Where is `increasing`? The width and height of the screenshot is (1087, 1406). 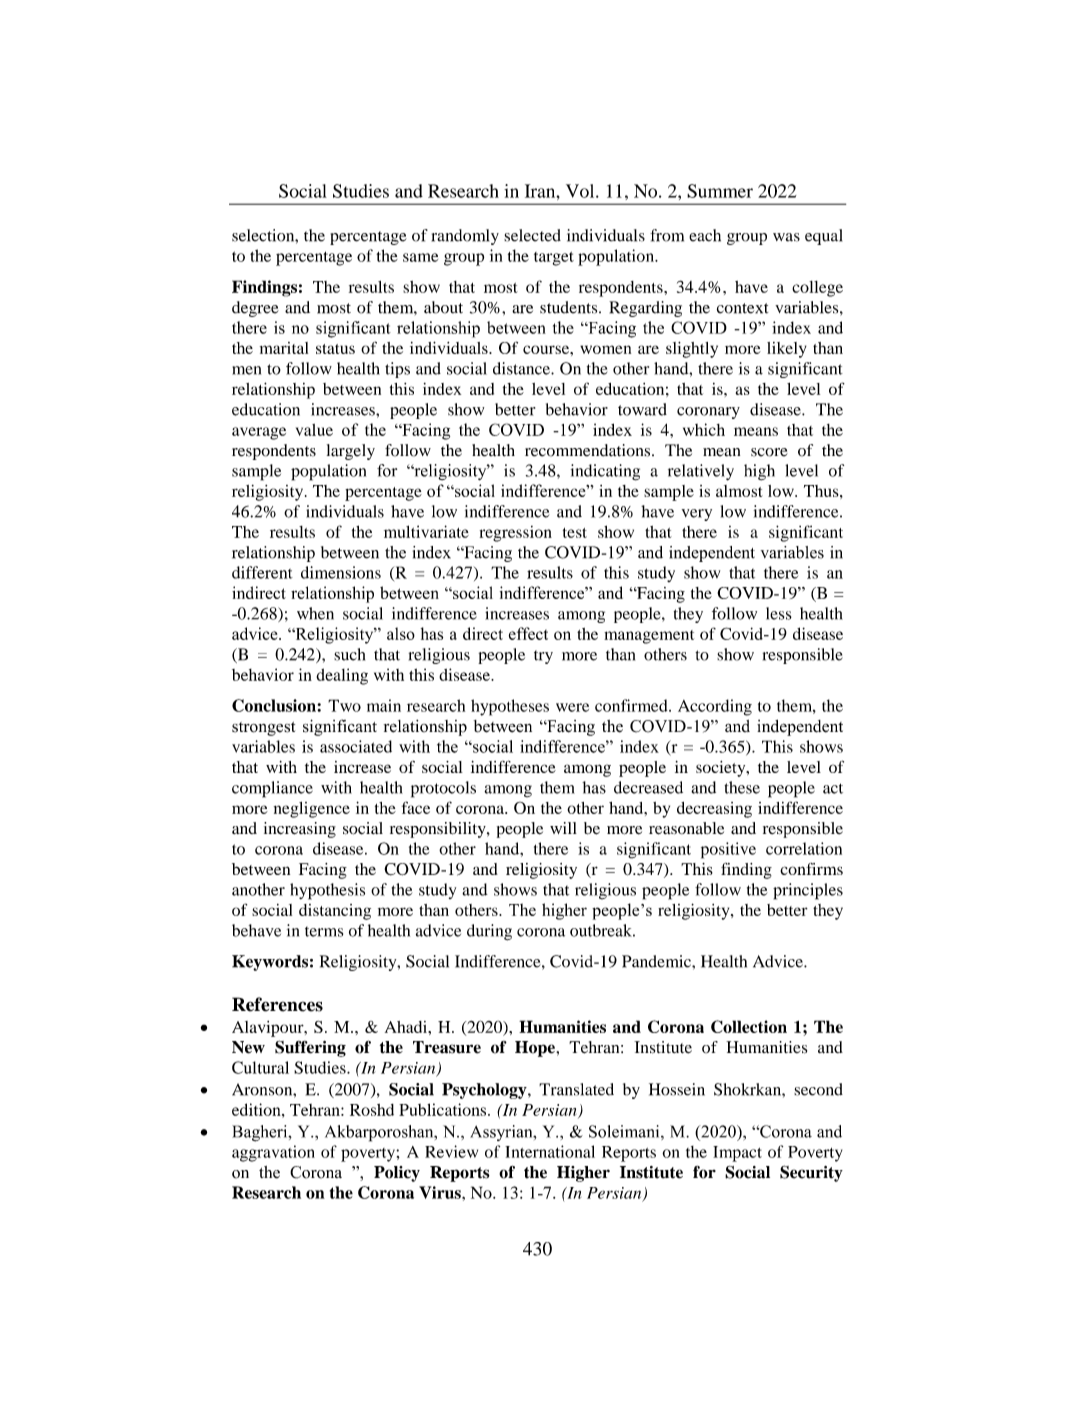 increasing is located at coordinates (300, 830).
